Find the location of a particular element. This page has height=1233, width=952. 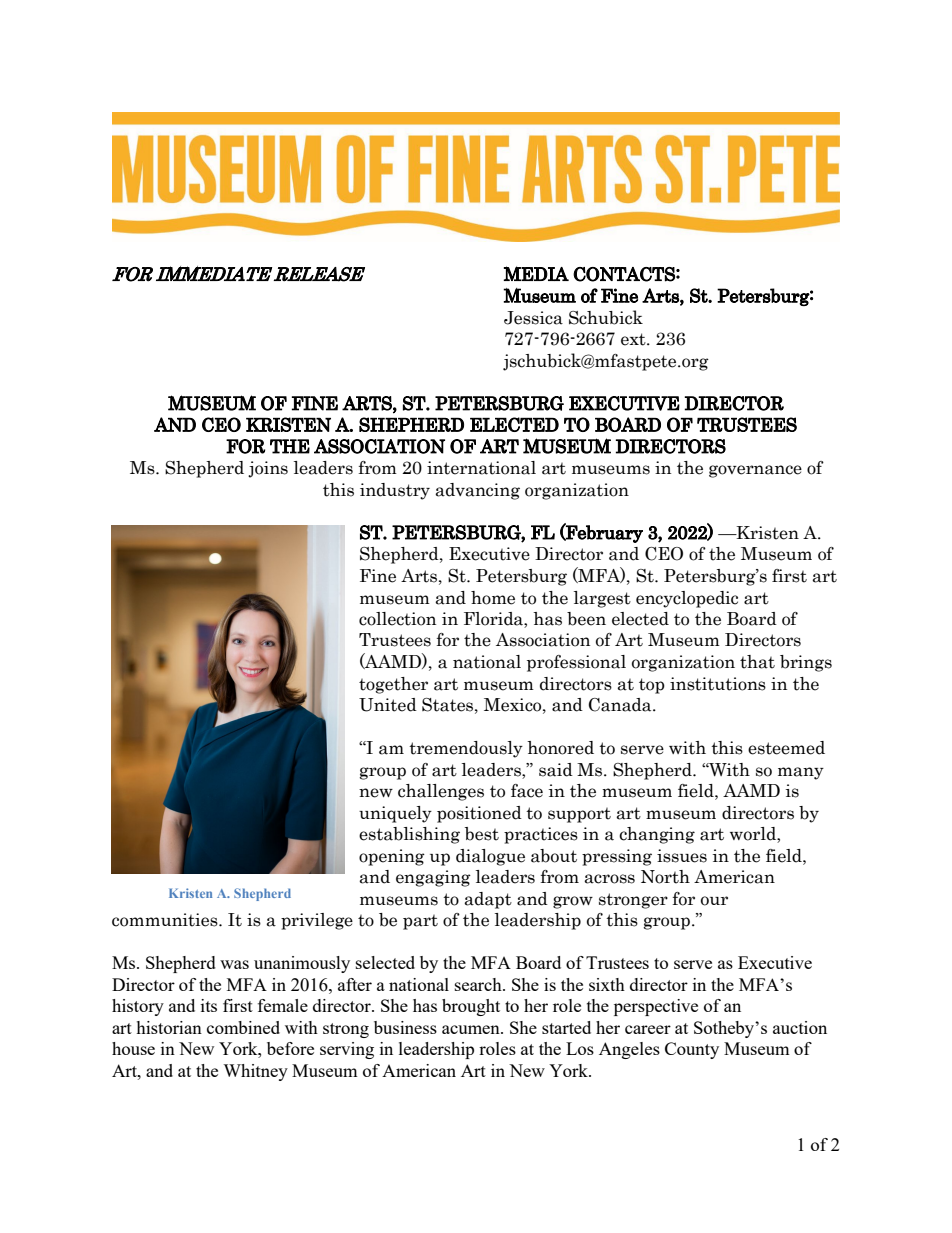

governance is located at coordinates (755, 471).
